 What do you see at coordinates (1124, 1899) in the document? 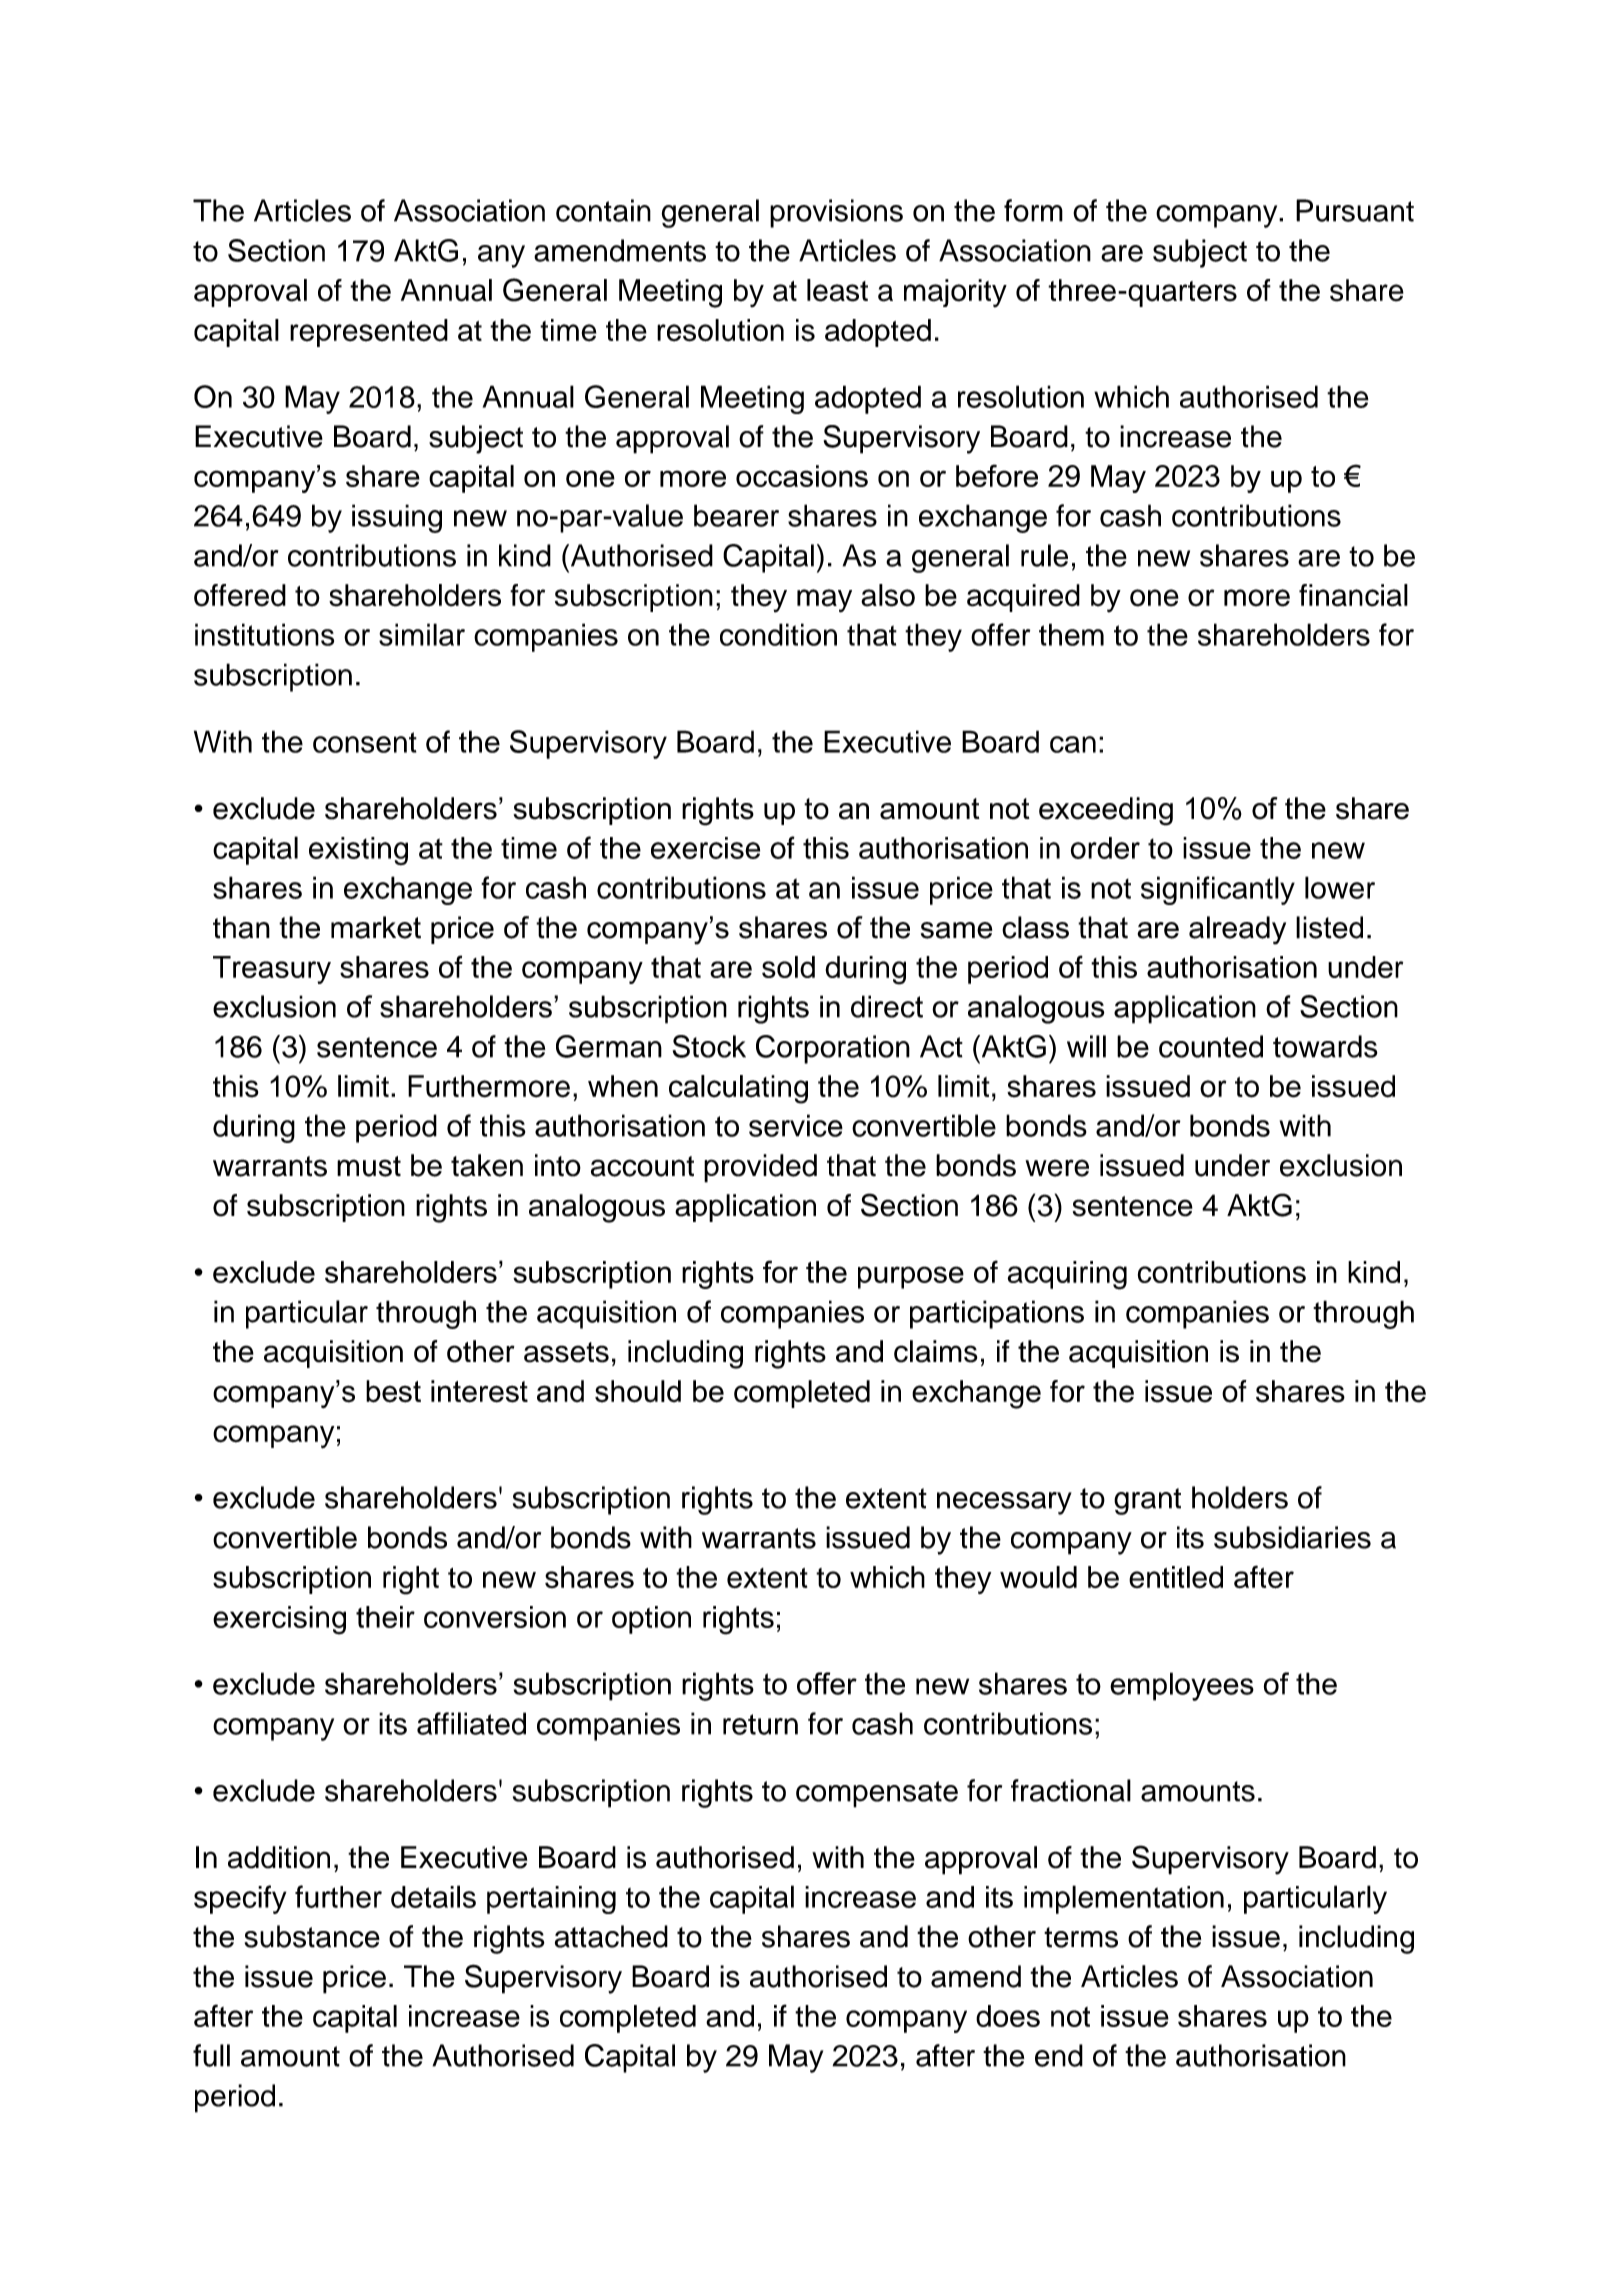
I see `implementation` at bounding box center [1124, 1899].
